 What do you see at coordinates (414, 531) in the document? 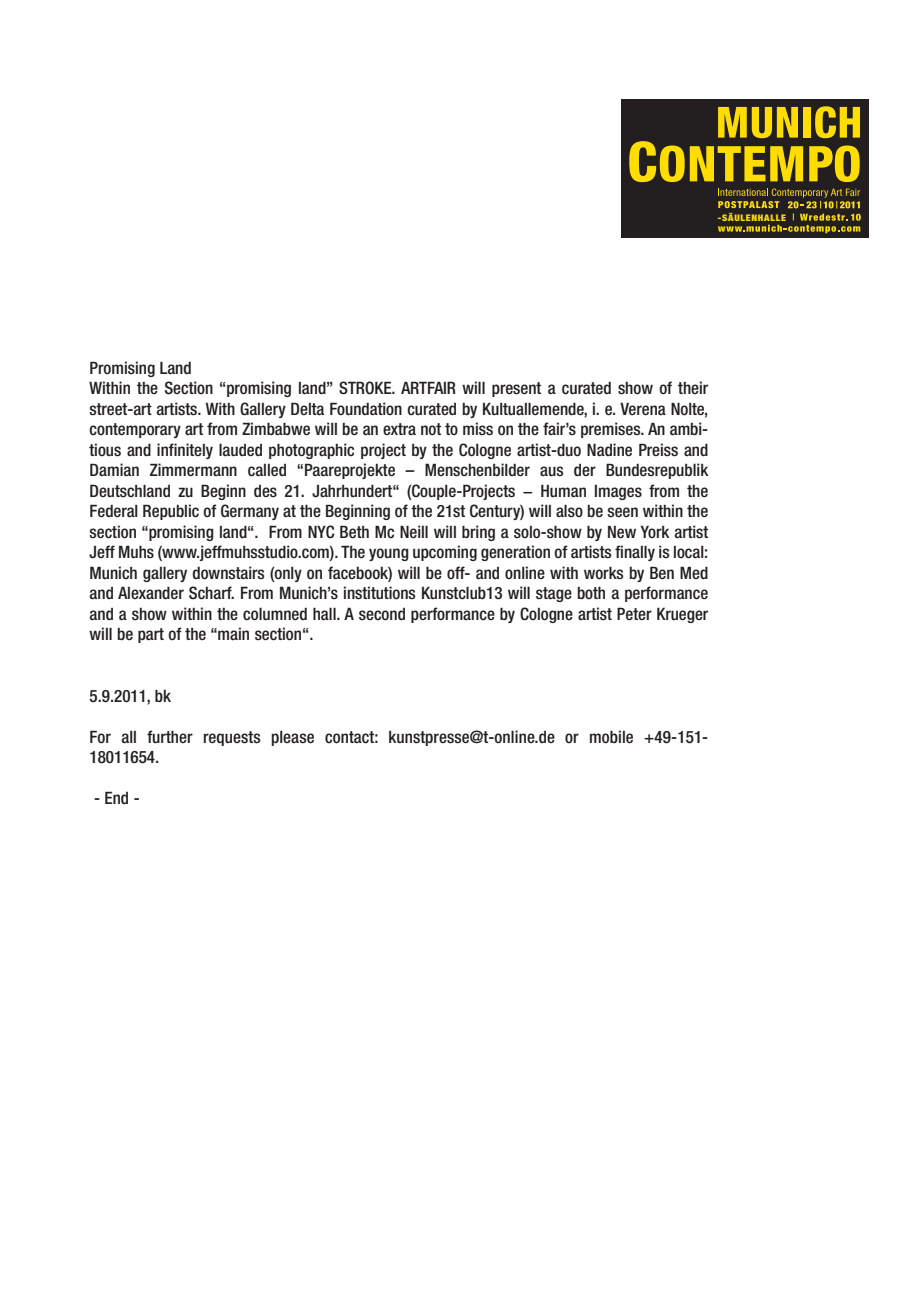
I see `Neill` at bounding box center [414, 531].
